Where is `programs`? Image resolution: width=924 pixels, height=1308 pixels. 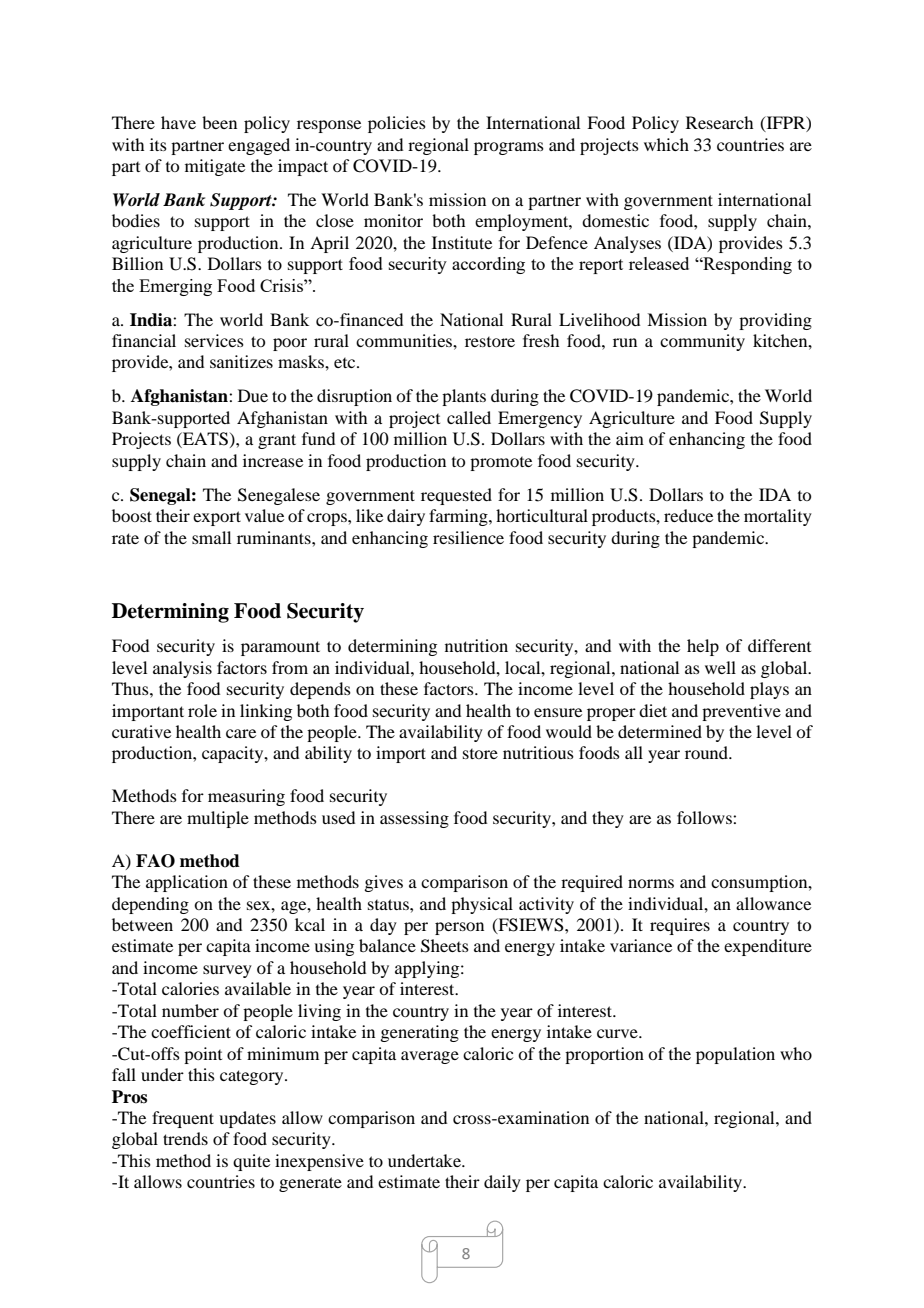 programs is located at coordinates (509, 148).
